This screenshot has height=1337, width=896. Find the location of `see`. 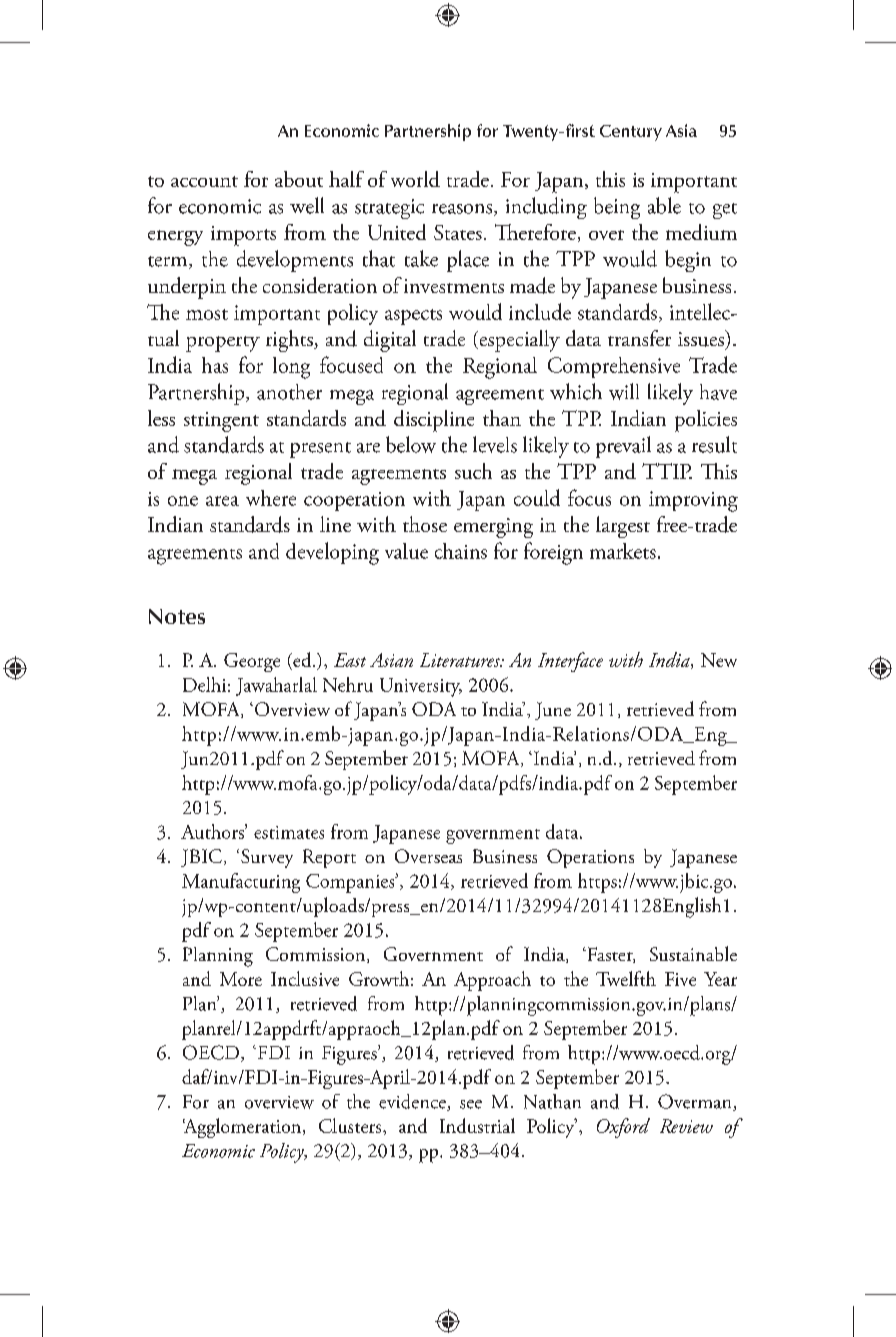

see is located at coordinates (471, 1104).
